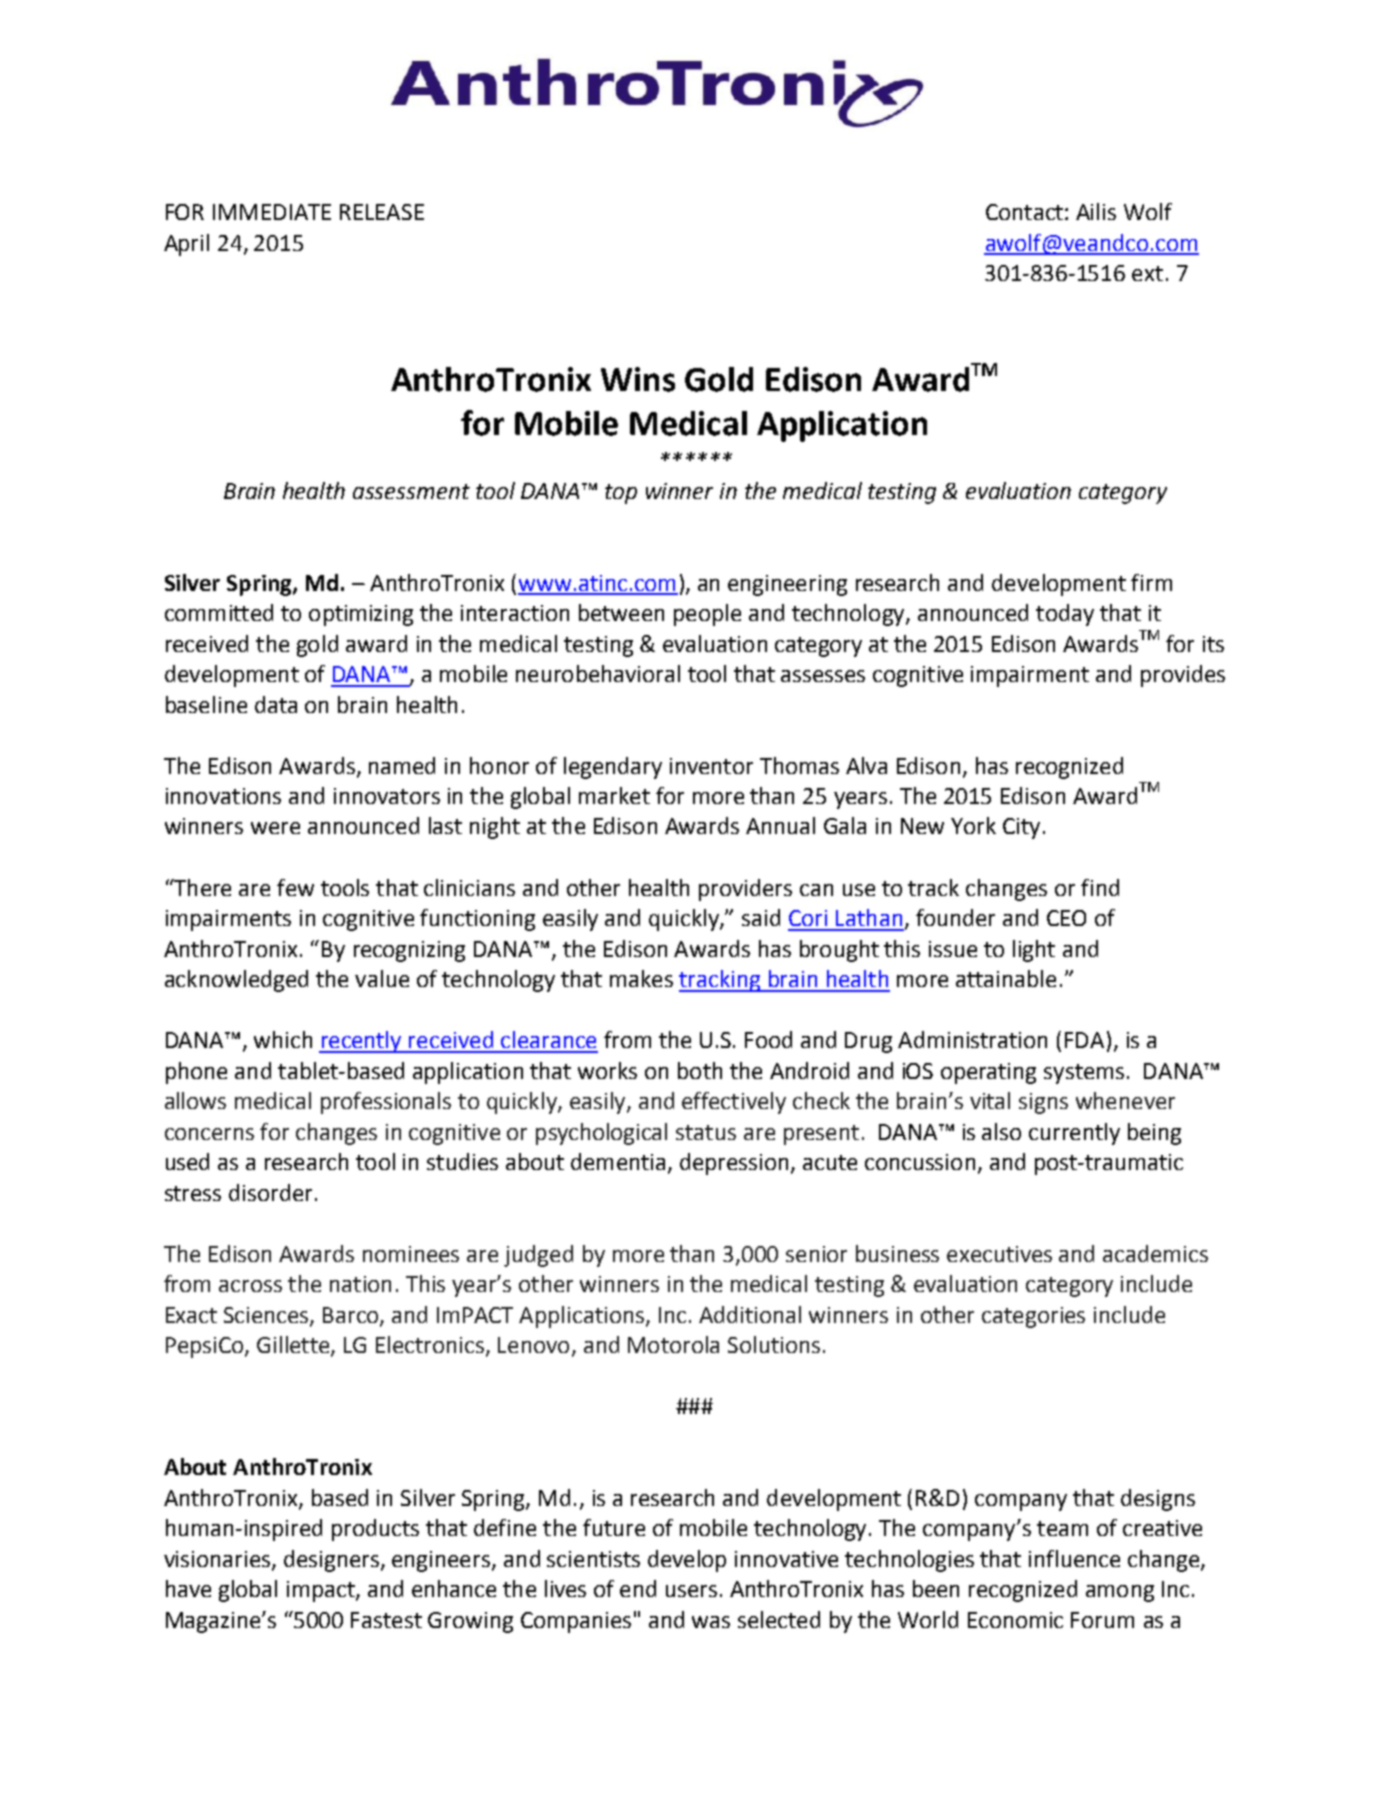 The image size is (1390, 1799). I want to click on designers, so click(331, 1561).
